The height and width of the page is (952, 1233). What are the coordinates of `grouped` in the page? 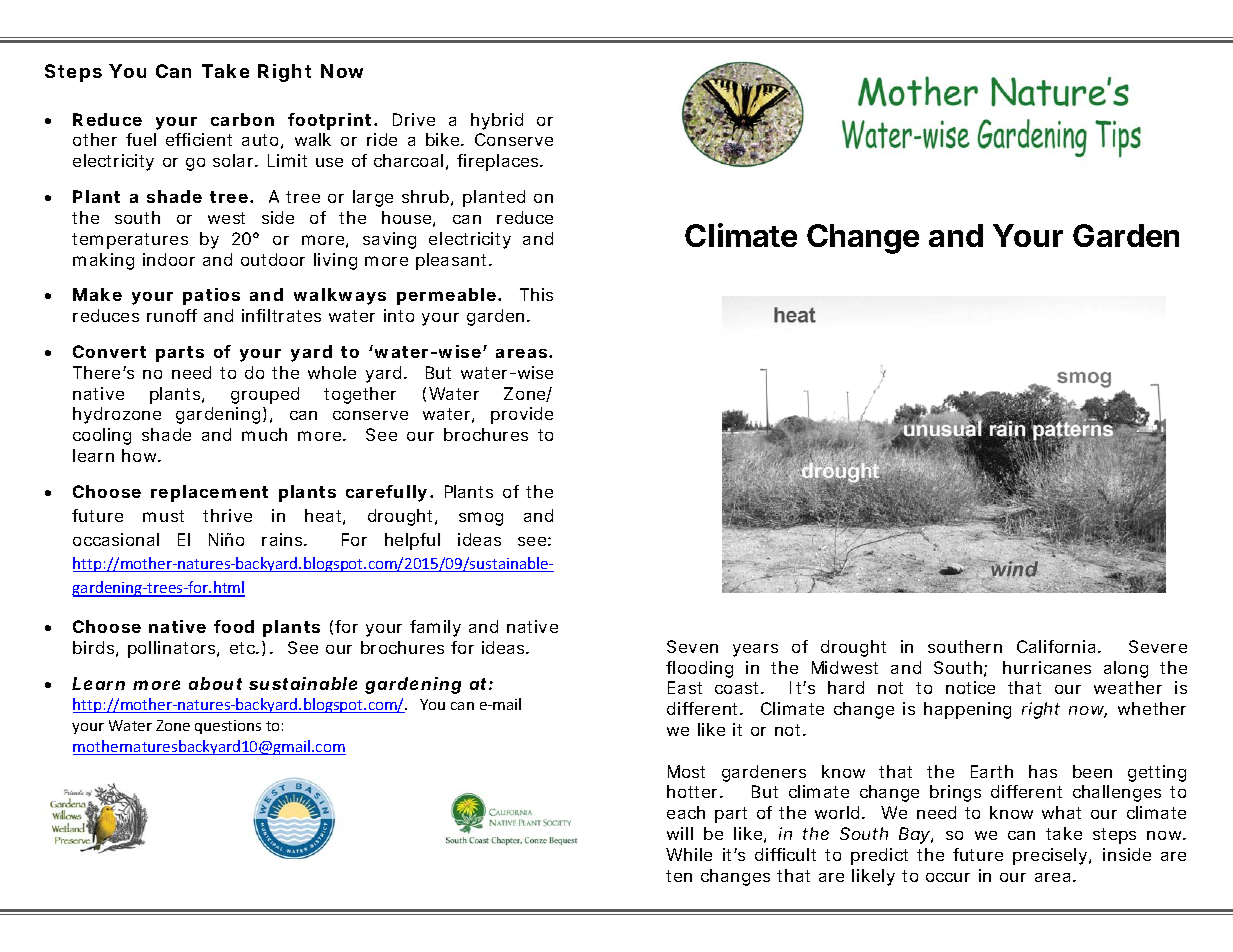 It's located at (265, 395).
